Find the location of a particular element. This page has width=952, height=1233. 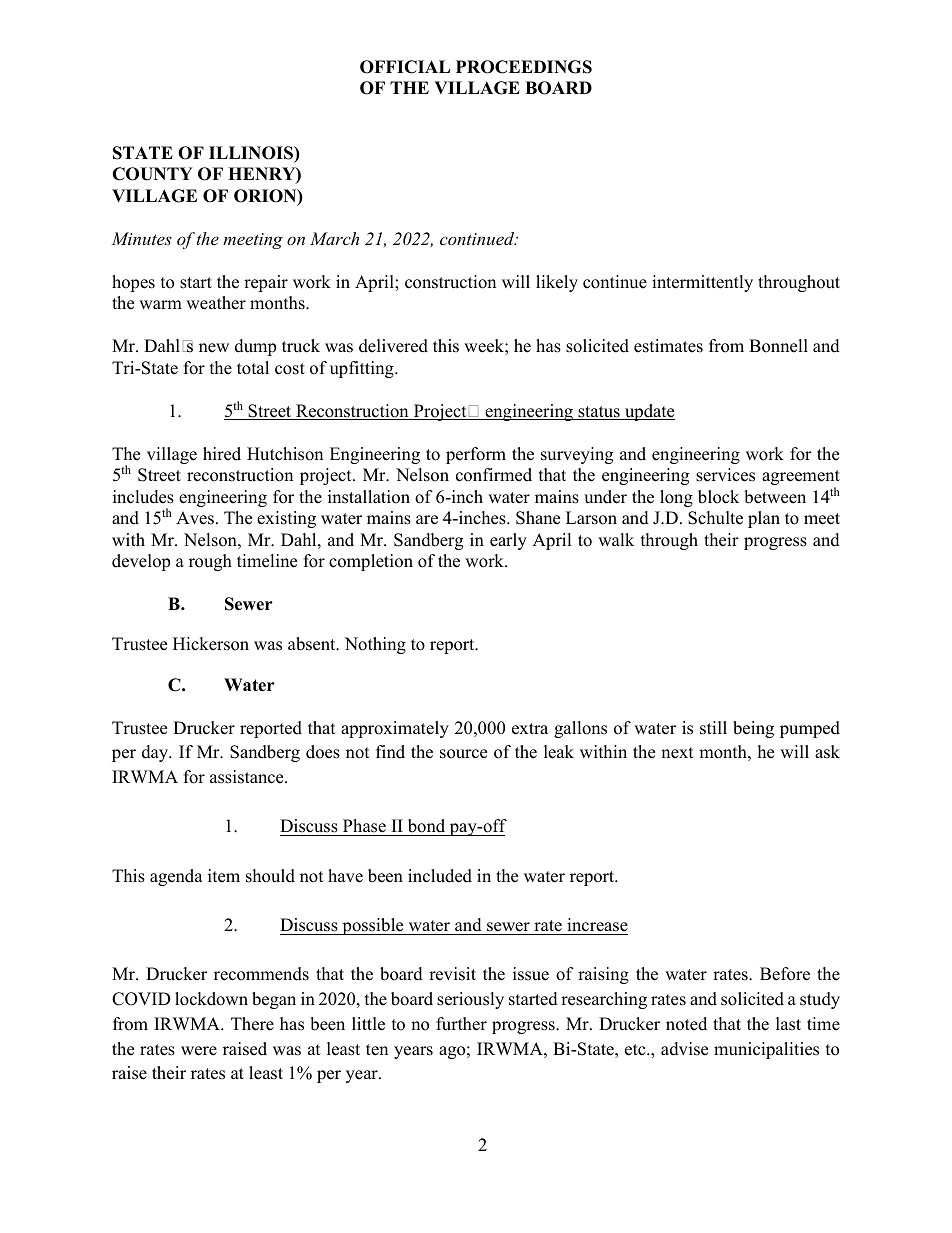

further is located at coordinates (461, 1024).
